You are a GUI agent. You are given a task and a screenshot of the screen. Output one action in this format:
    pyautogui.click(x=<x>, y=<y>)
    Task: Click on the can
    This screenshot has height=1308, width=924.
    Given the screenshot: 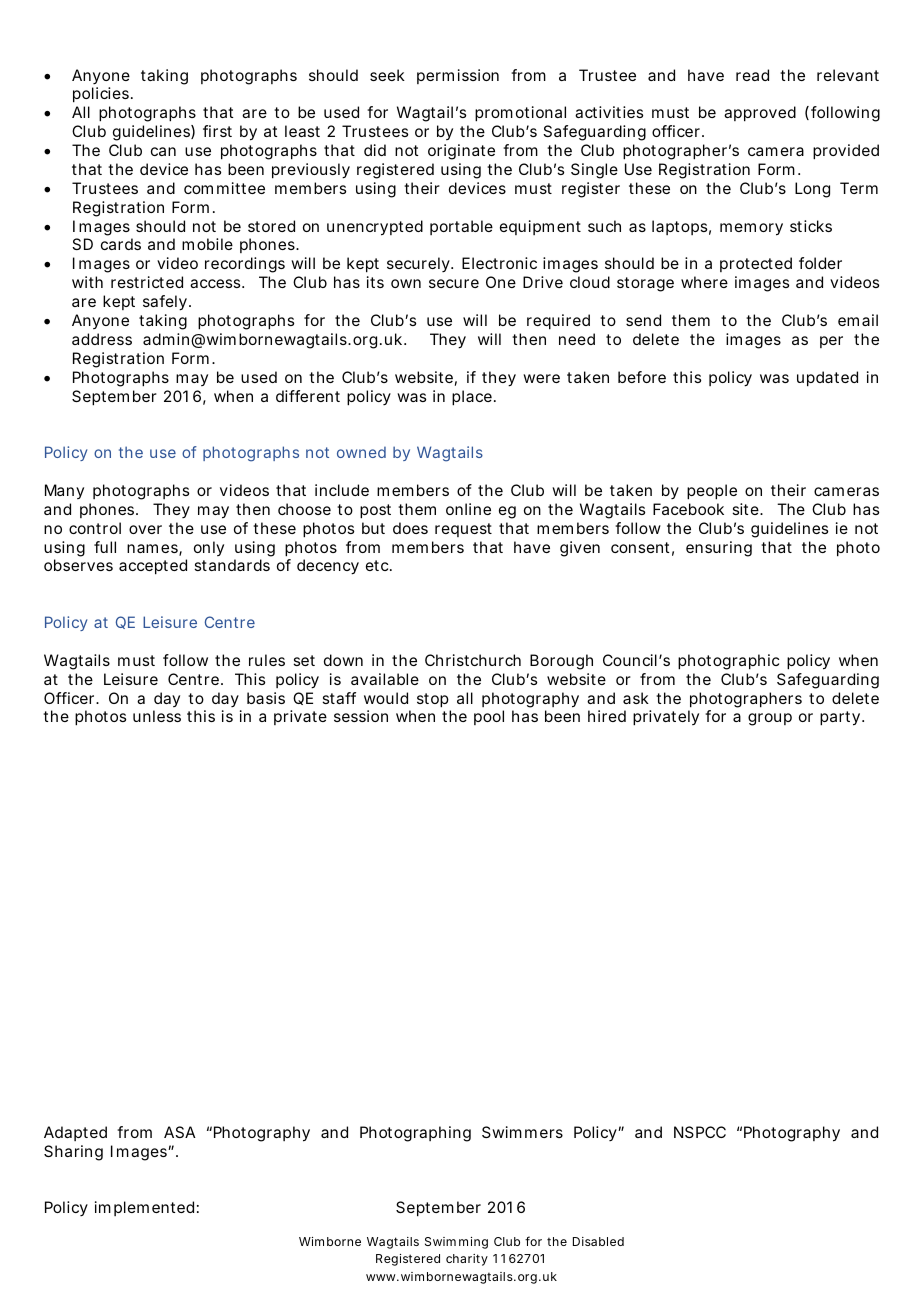 What is the action you would take?
    pyautogui.click(x=163, y=151)
